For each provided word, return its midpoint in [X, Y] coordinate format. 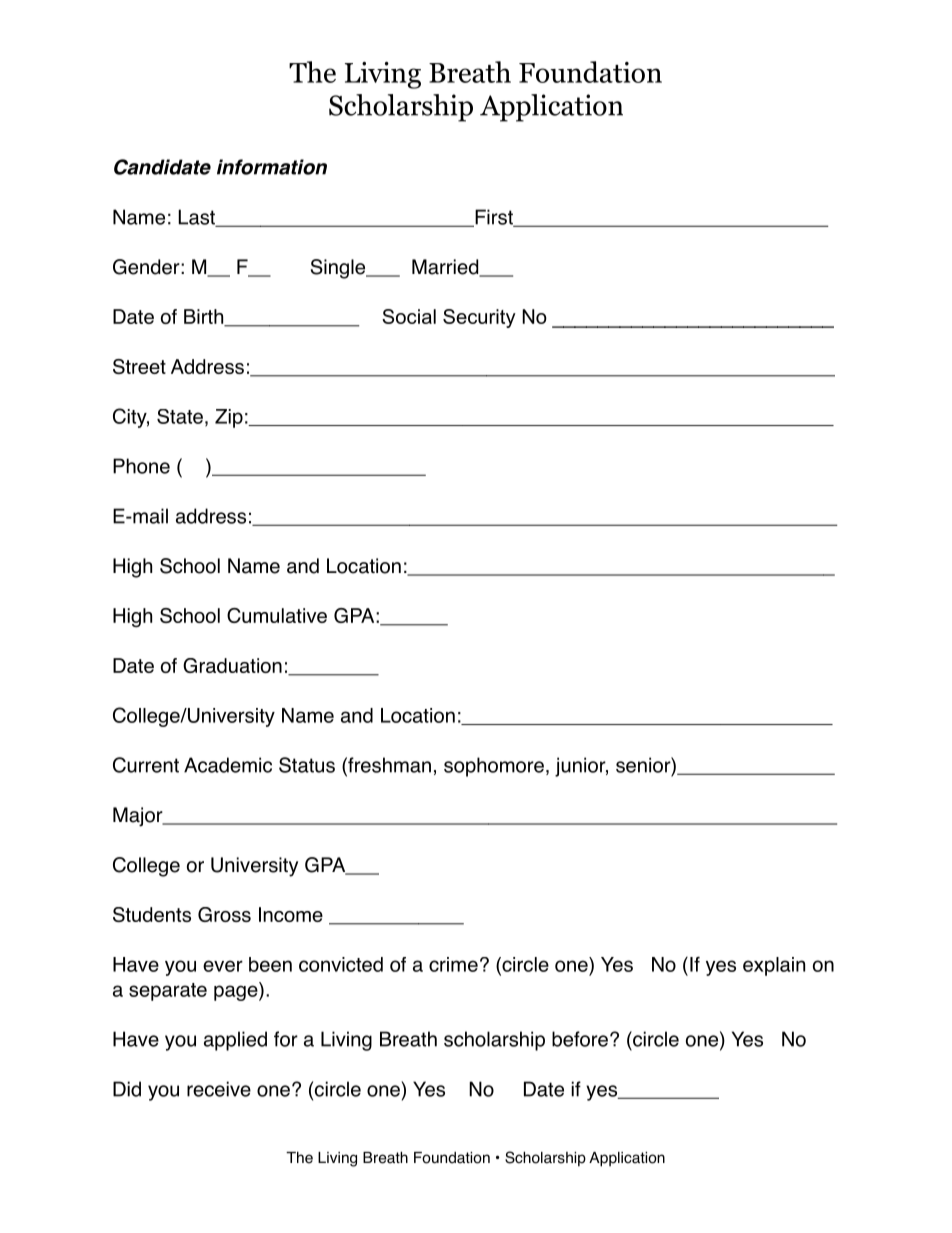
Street [139, 366]
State [180, 416]
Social [409, 316]
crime [453, 964]
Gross [224, 914]
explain [774, 966]
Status [307, 765]
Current [146, 765]
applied [235, 1041]
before [580, 1039]
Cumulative [277, 615]
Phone [141, 466]
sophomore [494, 767]
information [272, 167]
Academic [228, 765]
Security [479, 318]
